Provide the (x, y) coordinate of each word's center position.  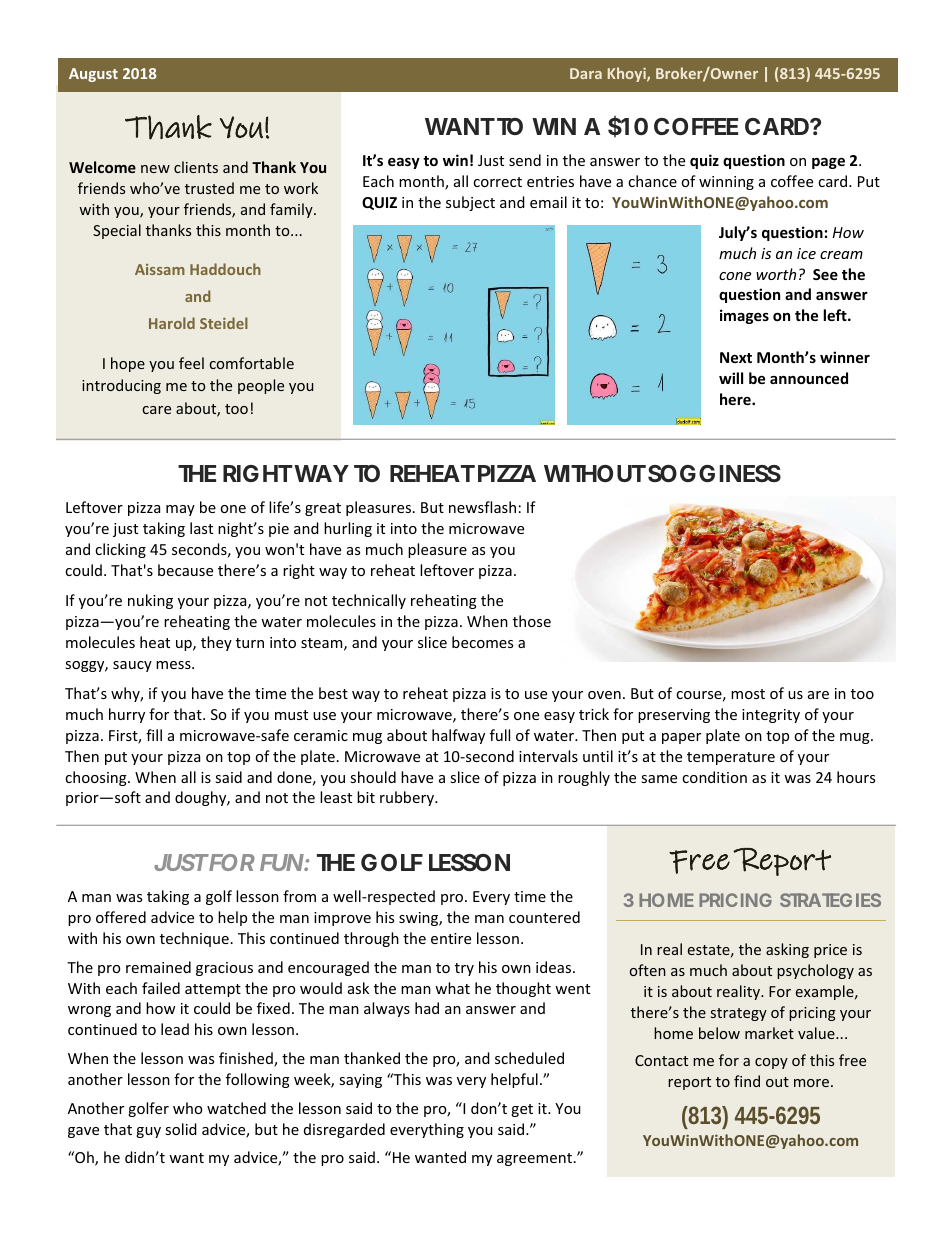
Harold (172, 323)
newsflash (482, 507)
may (180, 510)
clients (196, 167)
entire (451, 938)
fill (154, 735)
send (525, 160)
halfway (458, 736)
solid (181, 1129)
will (731, 378)
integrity (771, 716)
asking (787, 950)
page (828, 163)
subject (470, 203)
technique (194, 939)
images (744, 316)
